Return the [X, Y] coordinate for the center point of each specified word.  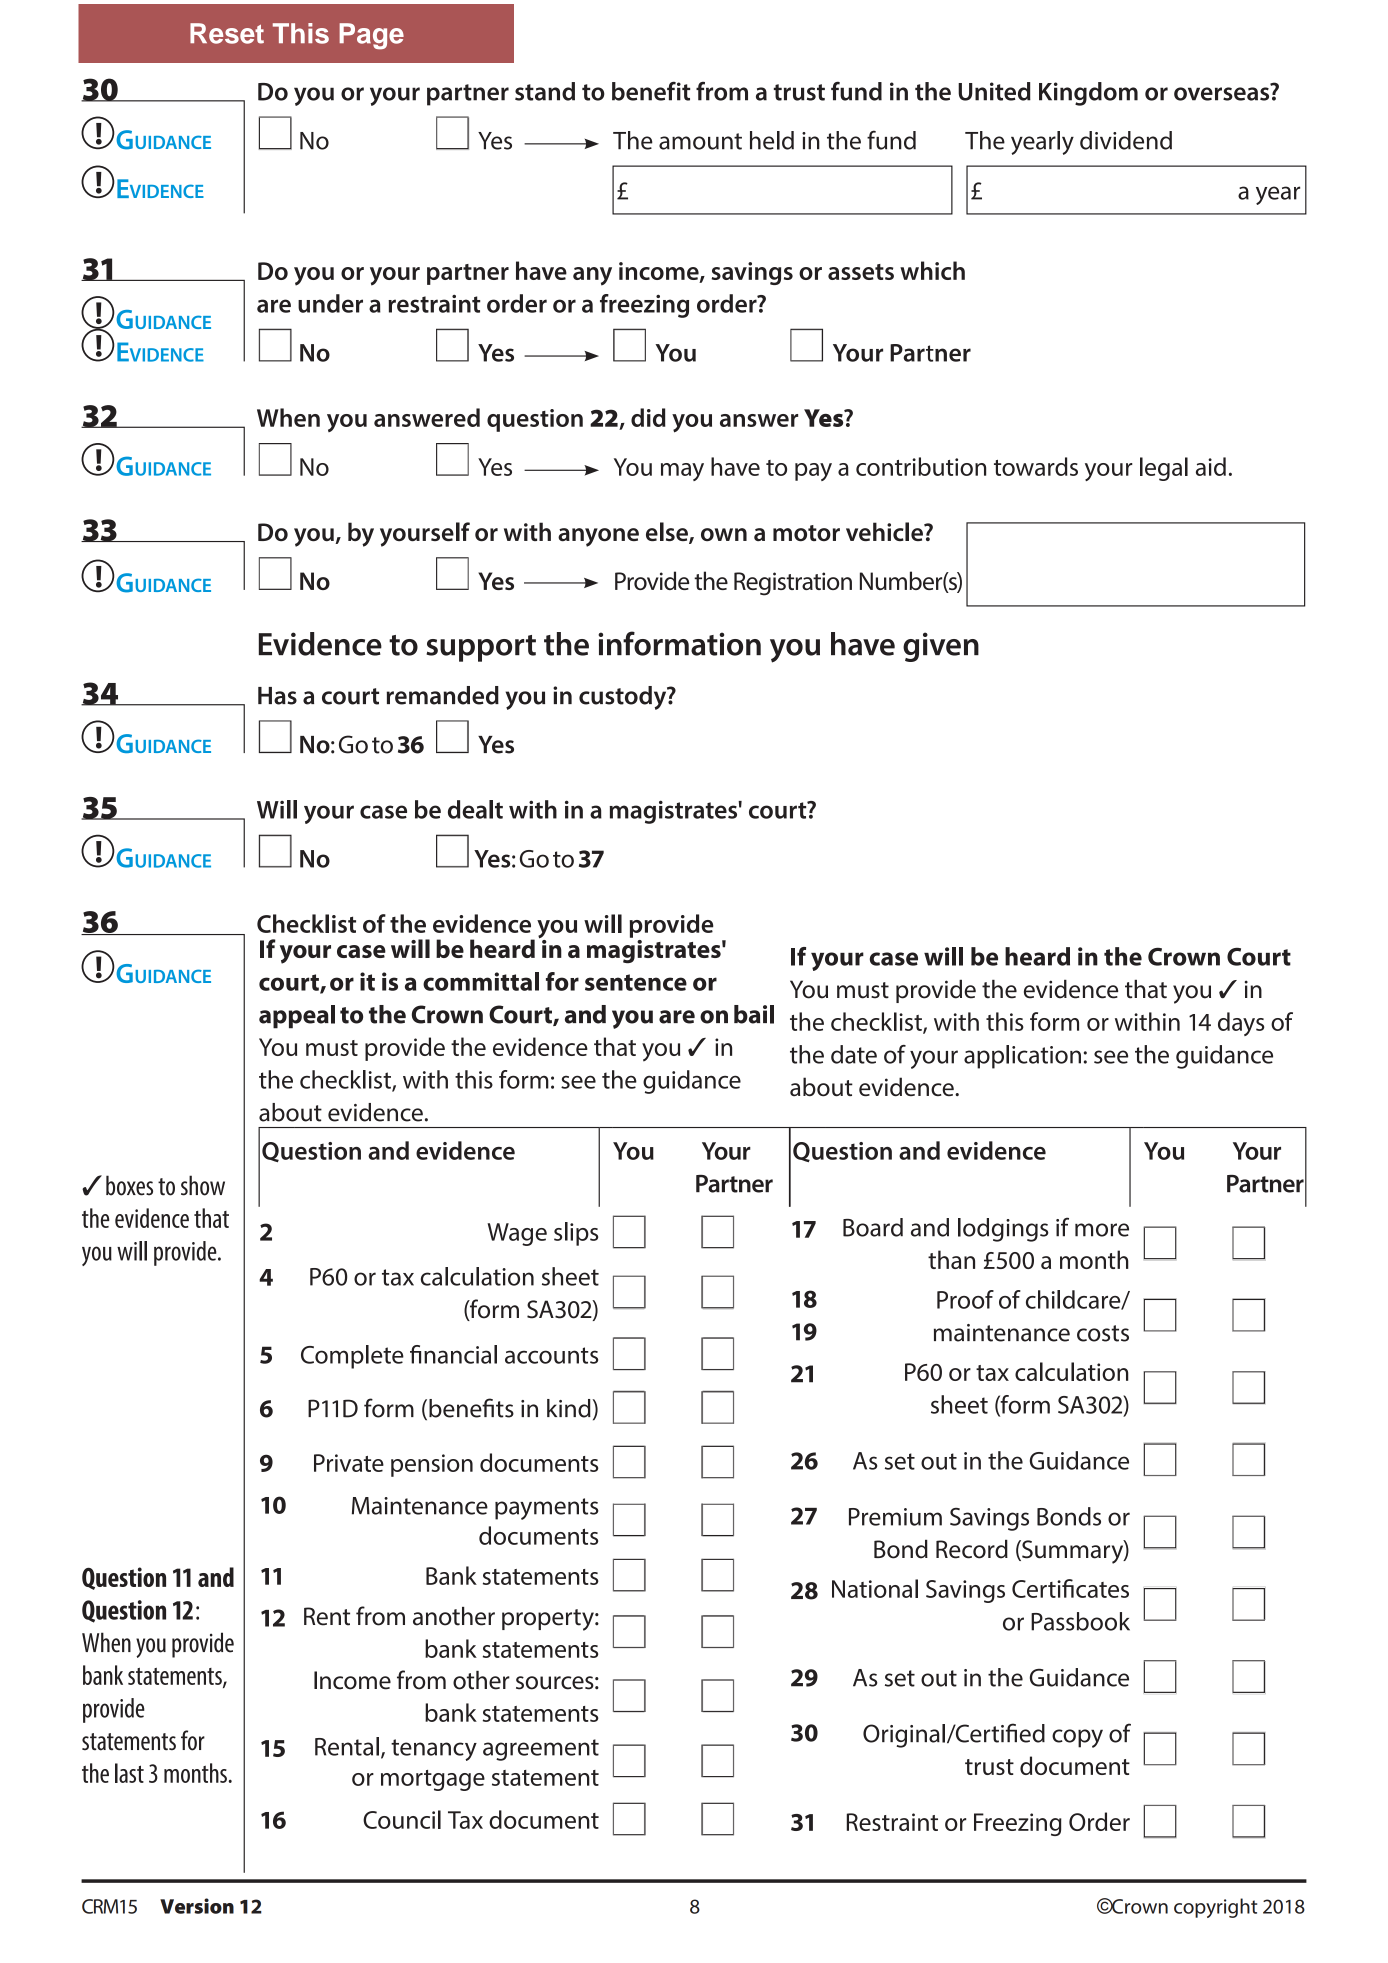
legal [1164, 469]
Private [349, 1463]
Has [277, 696]
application [1022, 1057]
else [668, 533]
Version [197, 1906]
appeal [297, 1017]
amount [700, 141]
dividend [1126, 140]
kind [570, 1408]
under [330, 303]
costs [1103, 1333]
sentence [636, 982]
